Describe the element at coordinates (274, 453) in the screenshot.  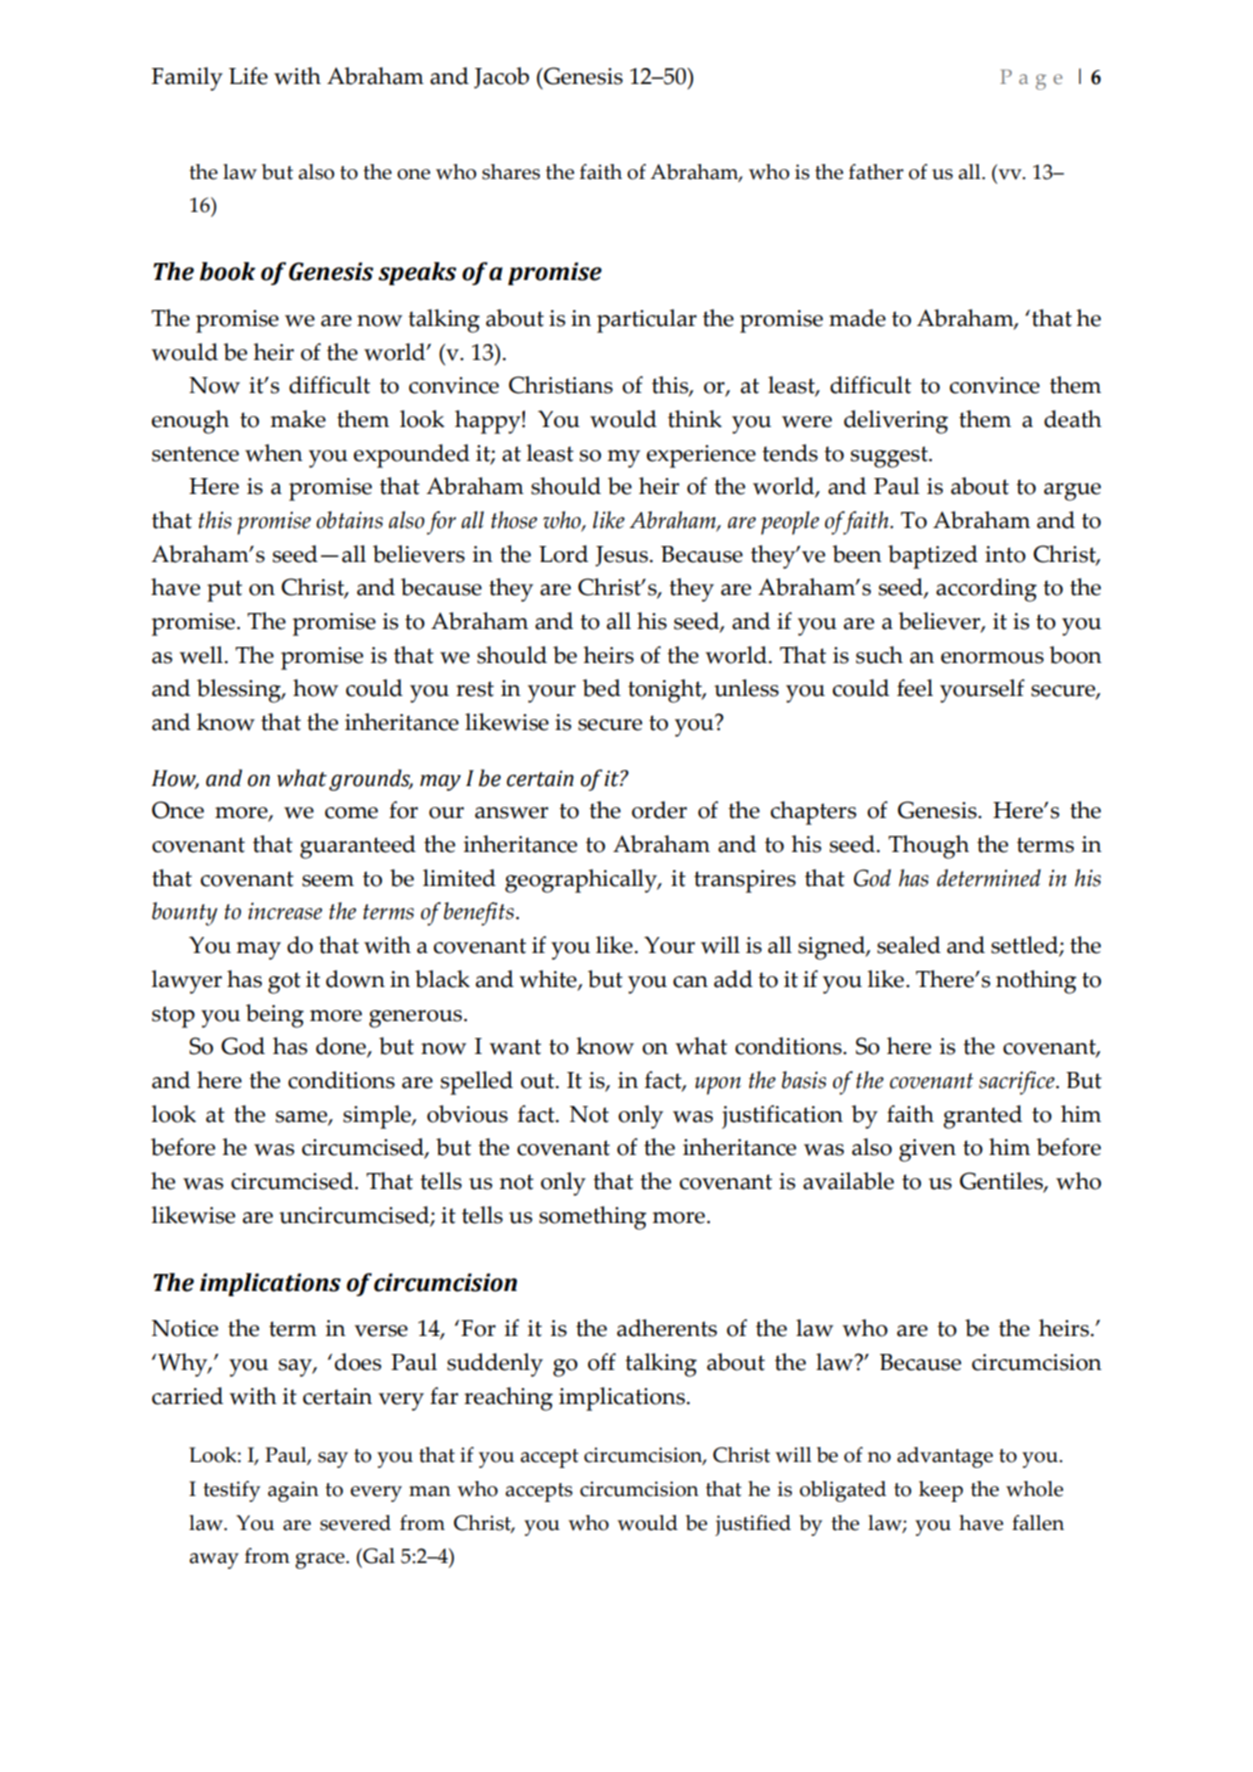
I see `when` at that location.
